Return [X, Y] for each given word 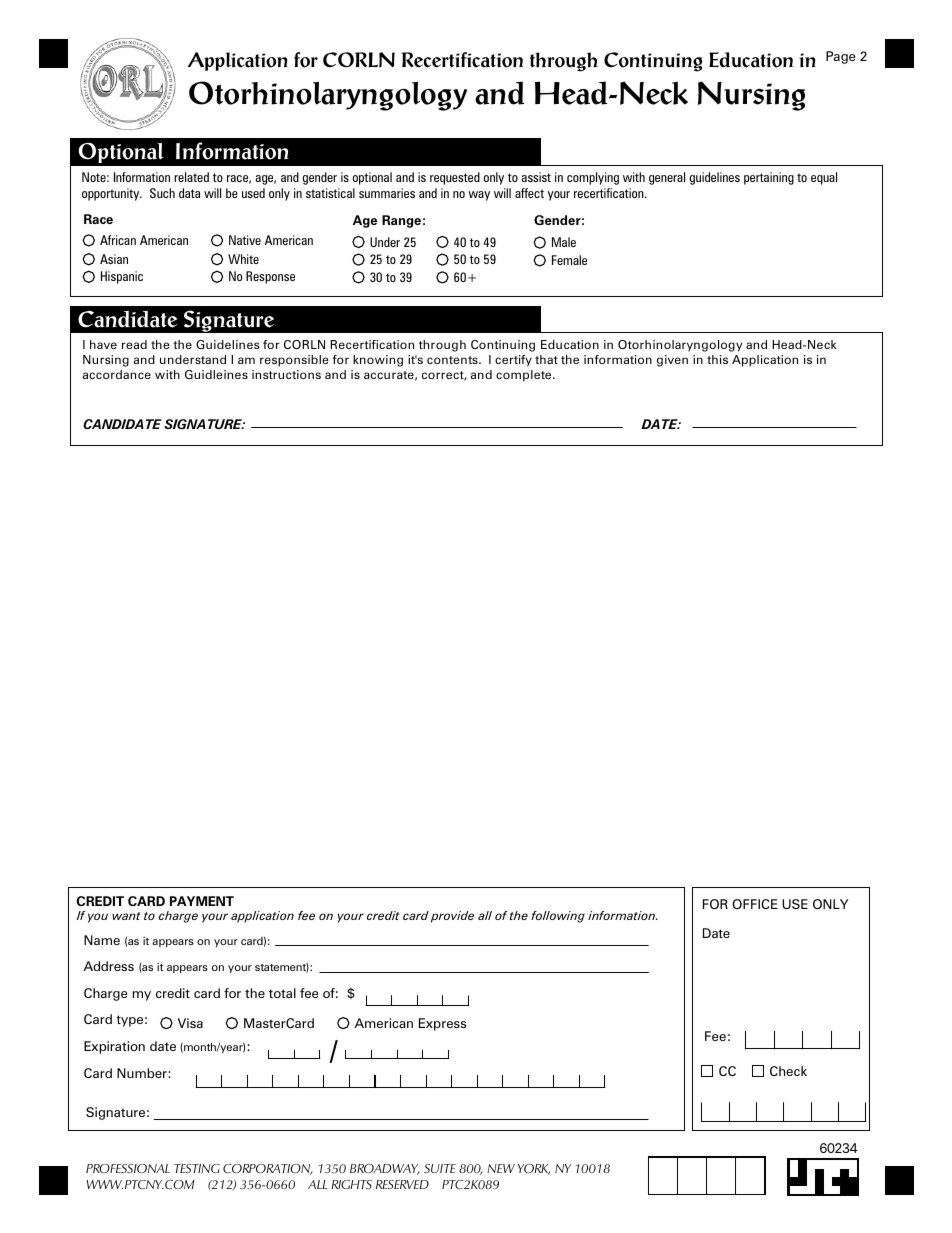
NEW [501, 1168]
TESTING [197, 1168]
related [191, 177]
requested [455, 178]
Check [788, 1071]
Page [840, 57]
